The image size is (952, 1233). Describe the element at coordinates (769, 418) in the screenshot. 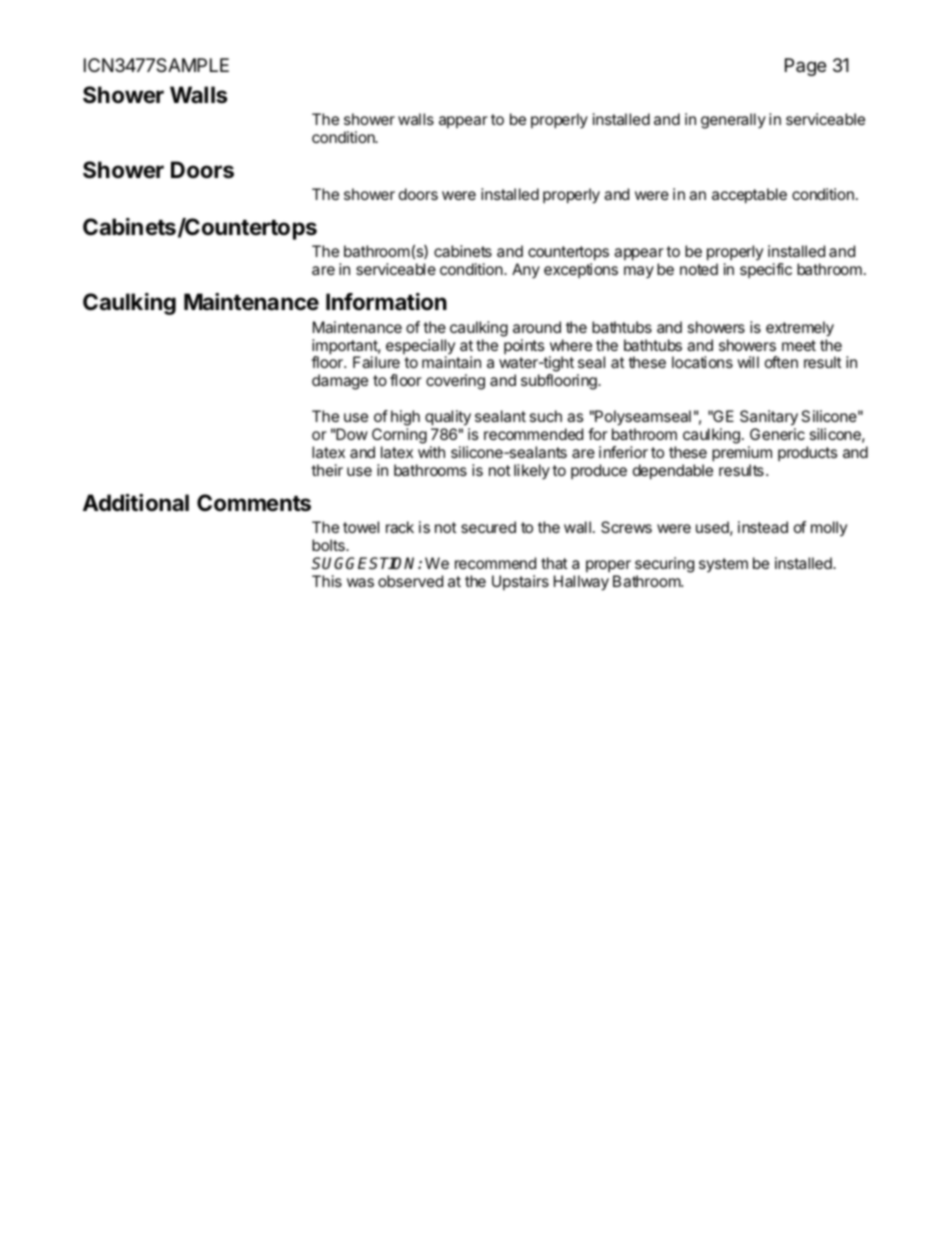

I see `Sanitary` at that location.
